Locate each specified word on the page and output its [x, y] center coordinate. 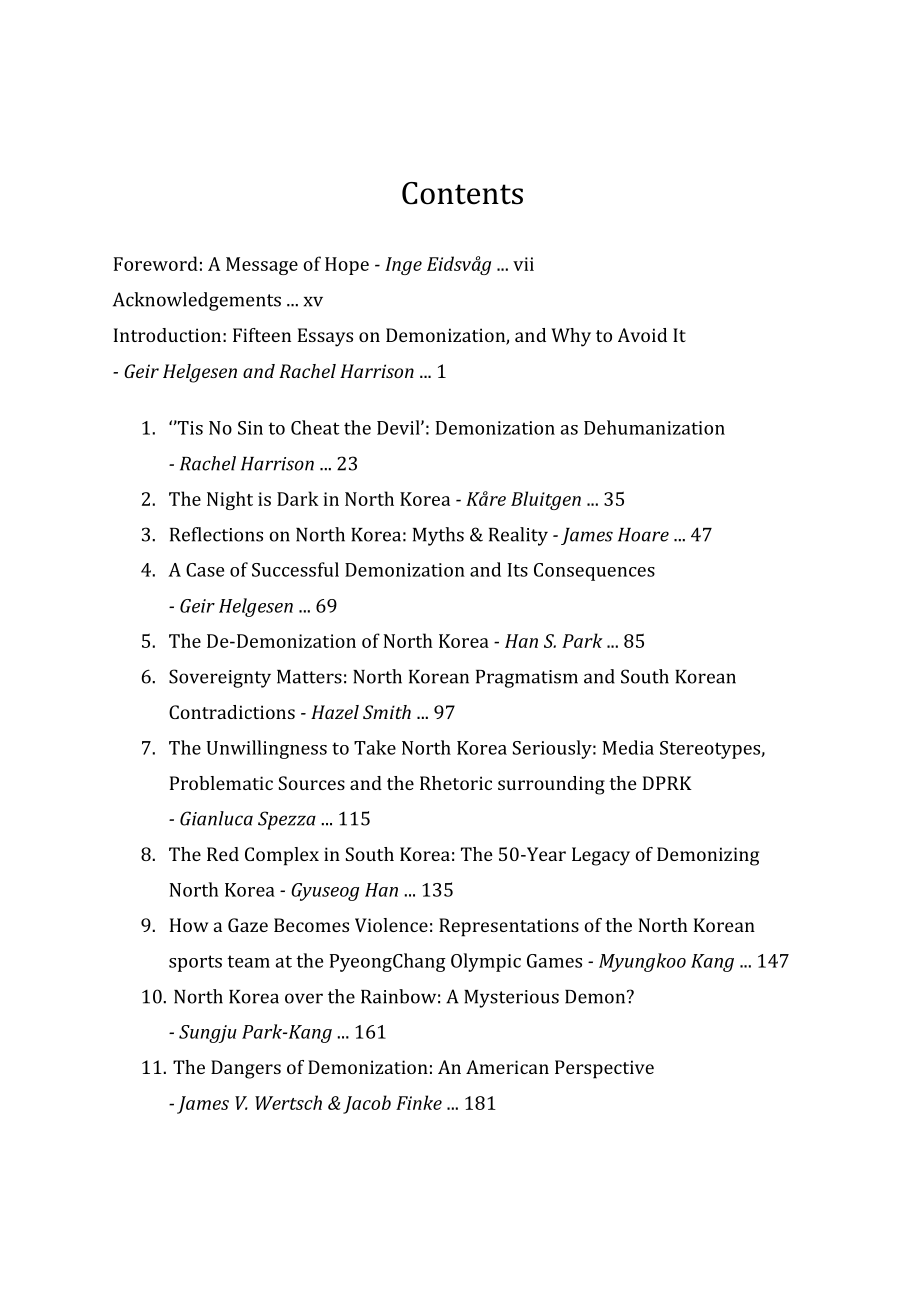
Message [262, 266]
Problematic [221, 783]
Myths [438, 536]
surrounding [551, 785]
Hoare [643, 535]
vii [523, 264]
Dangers [246, 1069]
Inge [403, 266]
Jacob [367, 1104]
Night [230, 500]
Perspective [604, 1069]
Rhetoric [456, 783]
